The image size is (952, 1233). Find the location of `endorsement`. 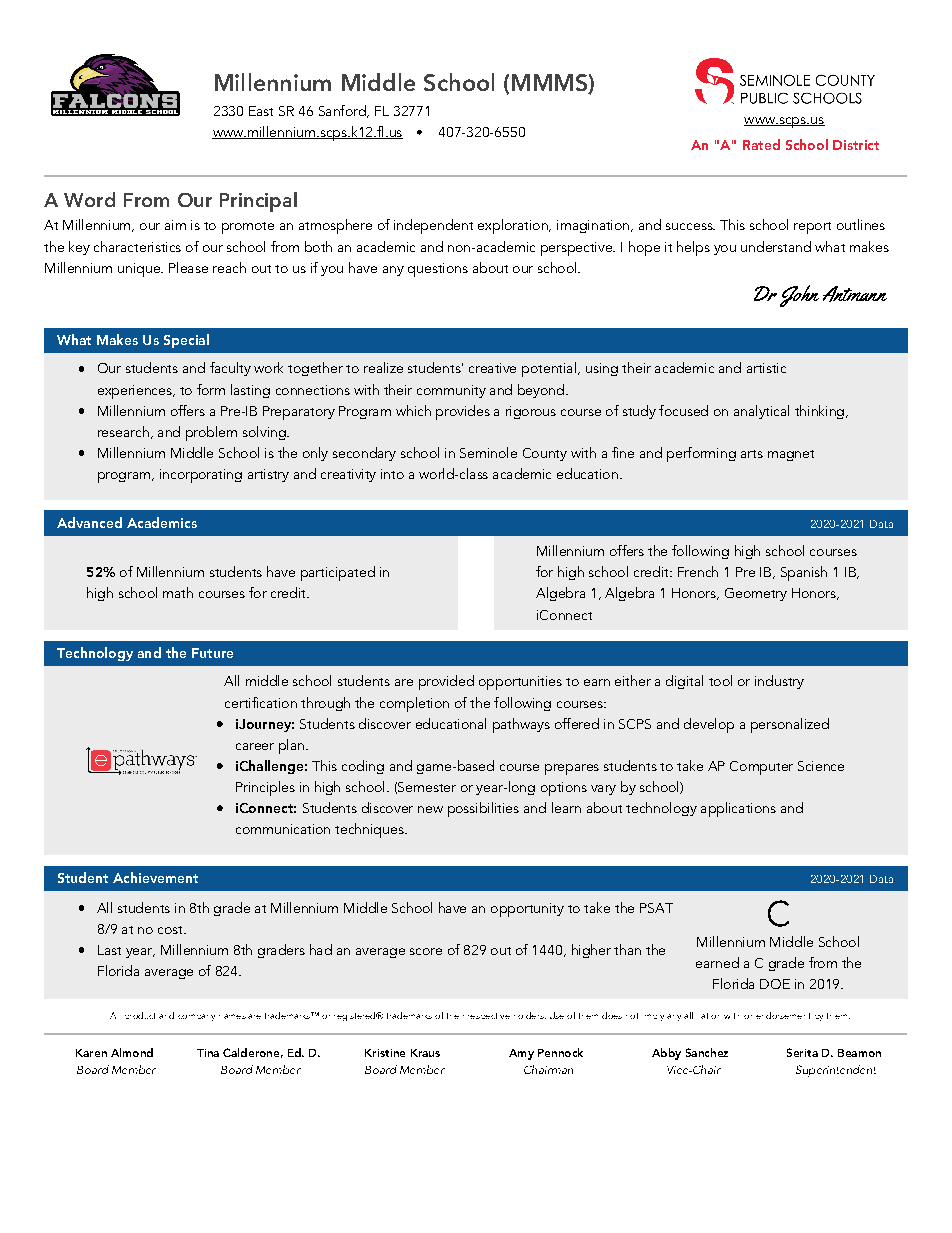

endorsement is located at coordinates (783, 1015).
